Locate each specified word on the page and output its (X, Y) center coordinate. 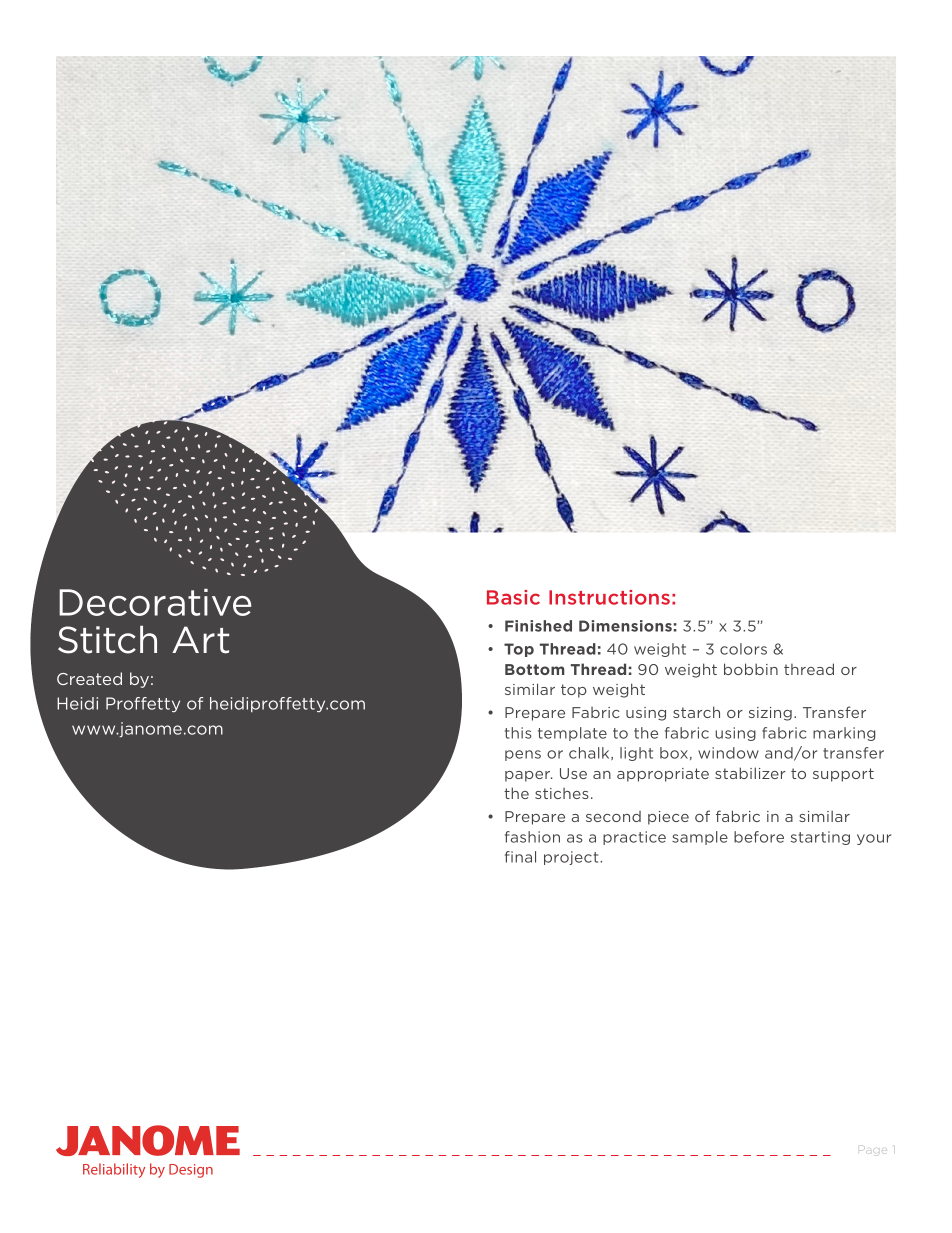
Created (89, 678)
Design (191, 1171)
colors (743, 649)
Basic (513, 597)
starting (820, 838)
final (520, 857)
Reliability (114, 1170)
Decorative (155, 602)
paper (528, 776)
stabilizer (750, 773)
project (572, 858)
